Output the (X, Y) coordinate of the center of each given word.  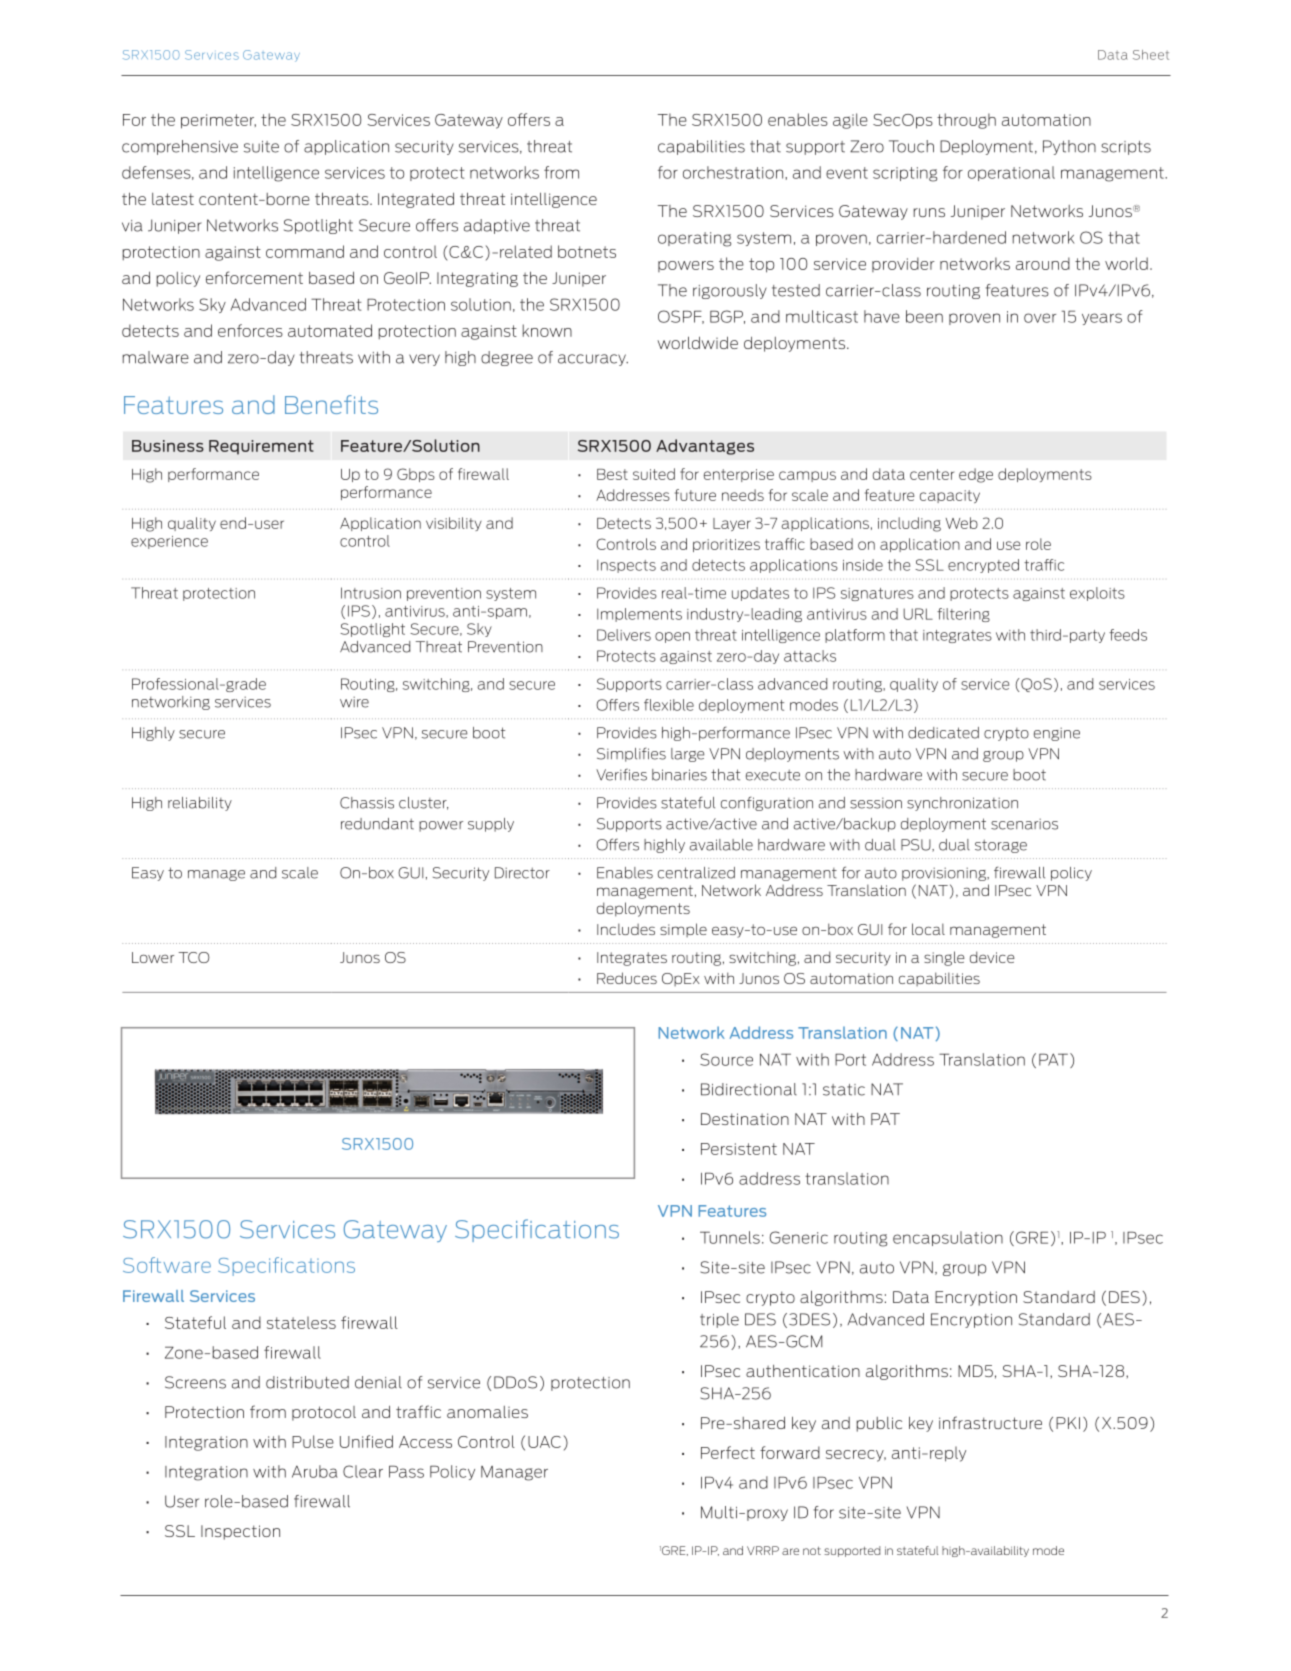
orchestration (734, 172)
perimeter (218, 121)
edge (976, 475)
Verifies (621, 775)
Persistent (739, 1149)
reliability (200, 804)
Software (167, 1265)
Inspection (240, 1532)
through (966, 121)
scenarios (1024, 824)
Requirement (261, 447)
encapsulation (948, 1238)
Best (612, 474)
